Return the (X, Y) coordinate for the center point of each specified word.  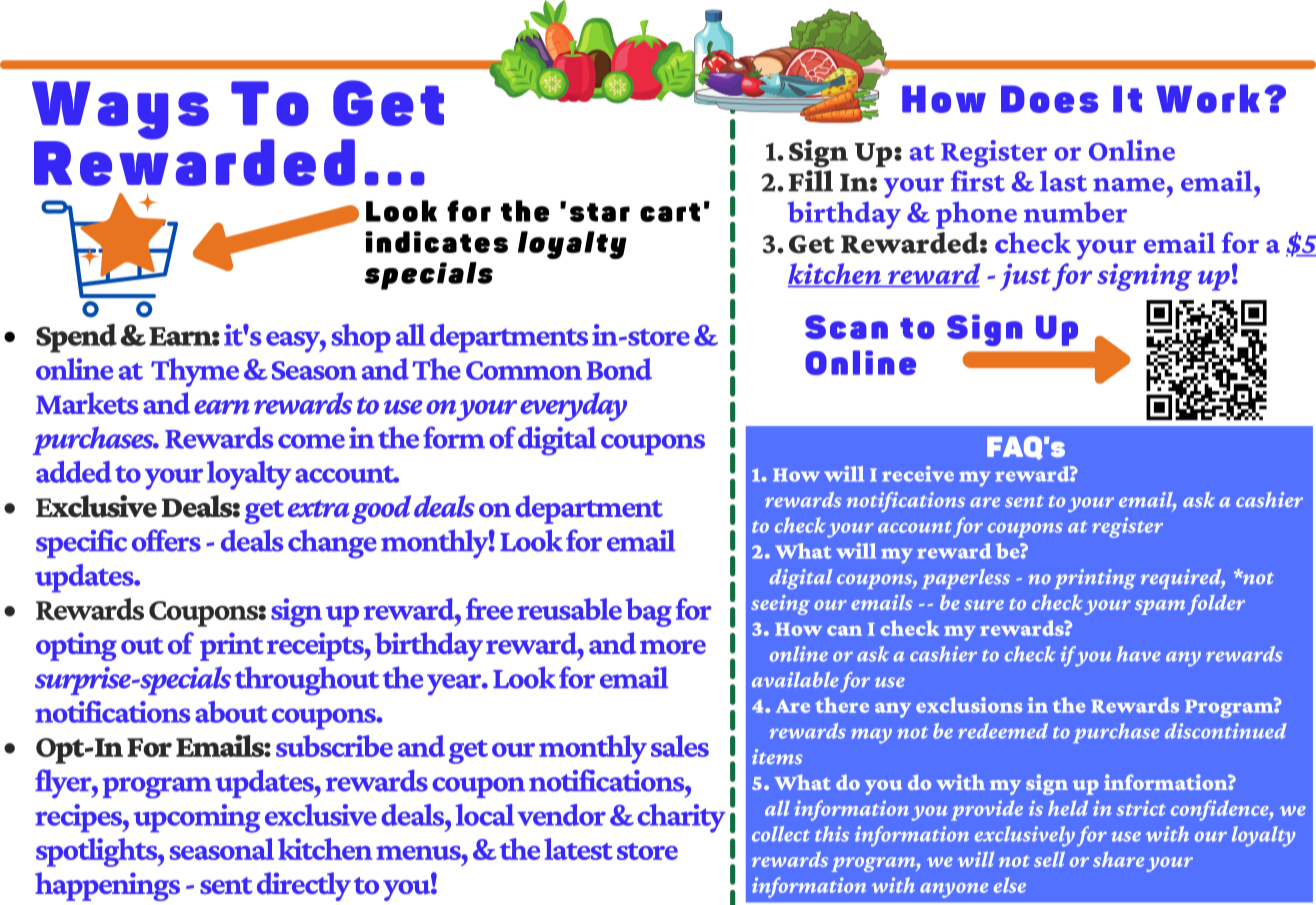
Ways (120, 111)
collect (781, 834)
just (1025, 277)
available (795, 679)
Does (1049, 99)
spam (1160, 607)
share (1118, 859)
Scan (846, 327)
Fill (810, 181)
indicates (436, 242)
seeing (780, 605)
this (832, 834)
